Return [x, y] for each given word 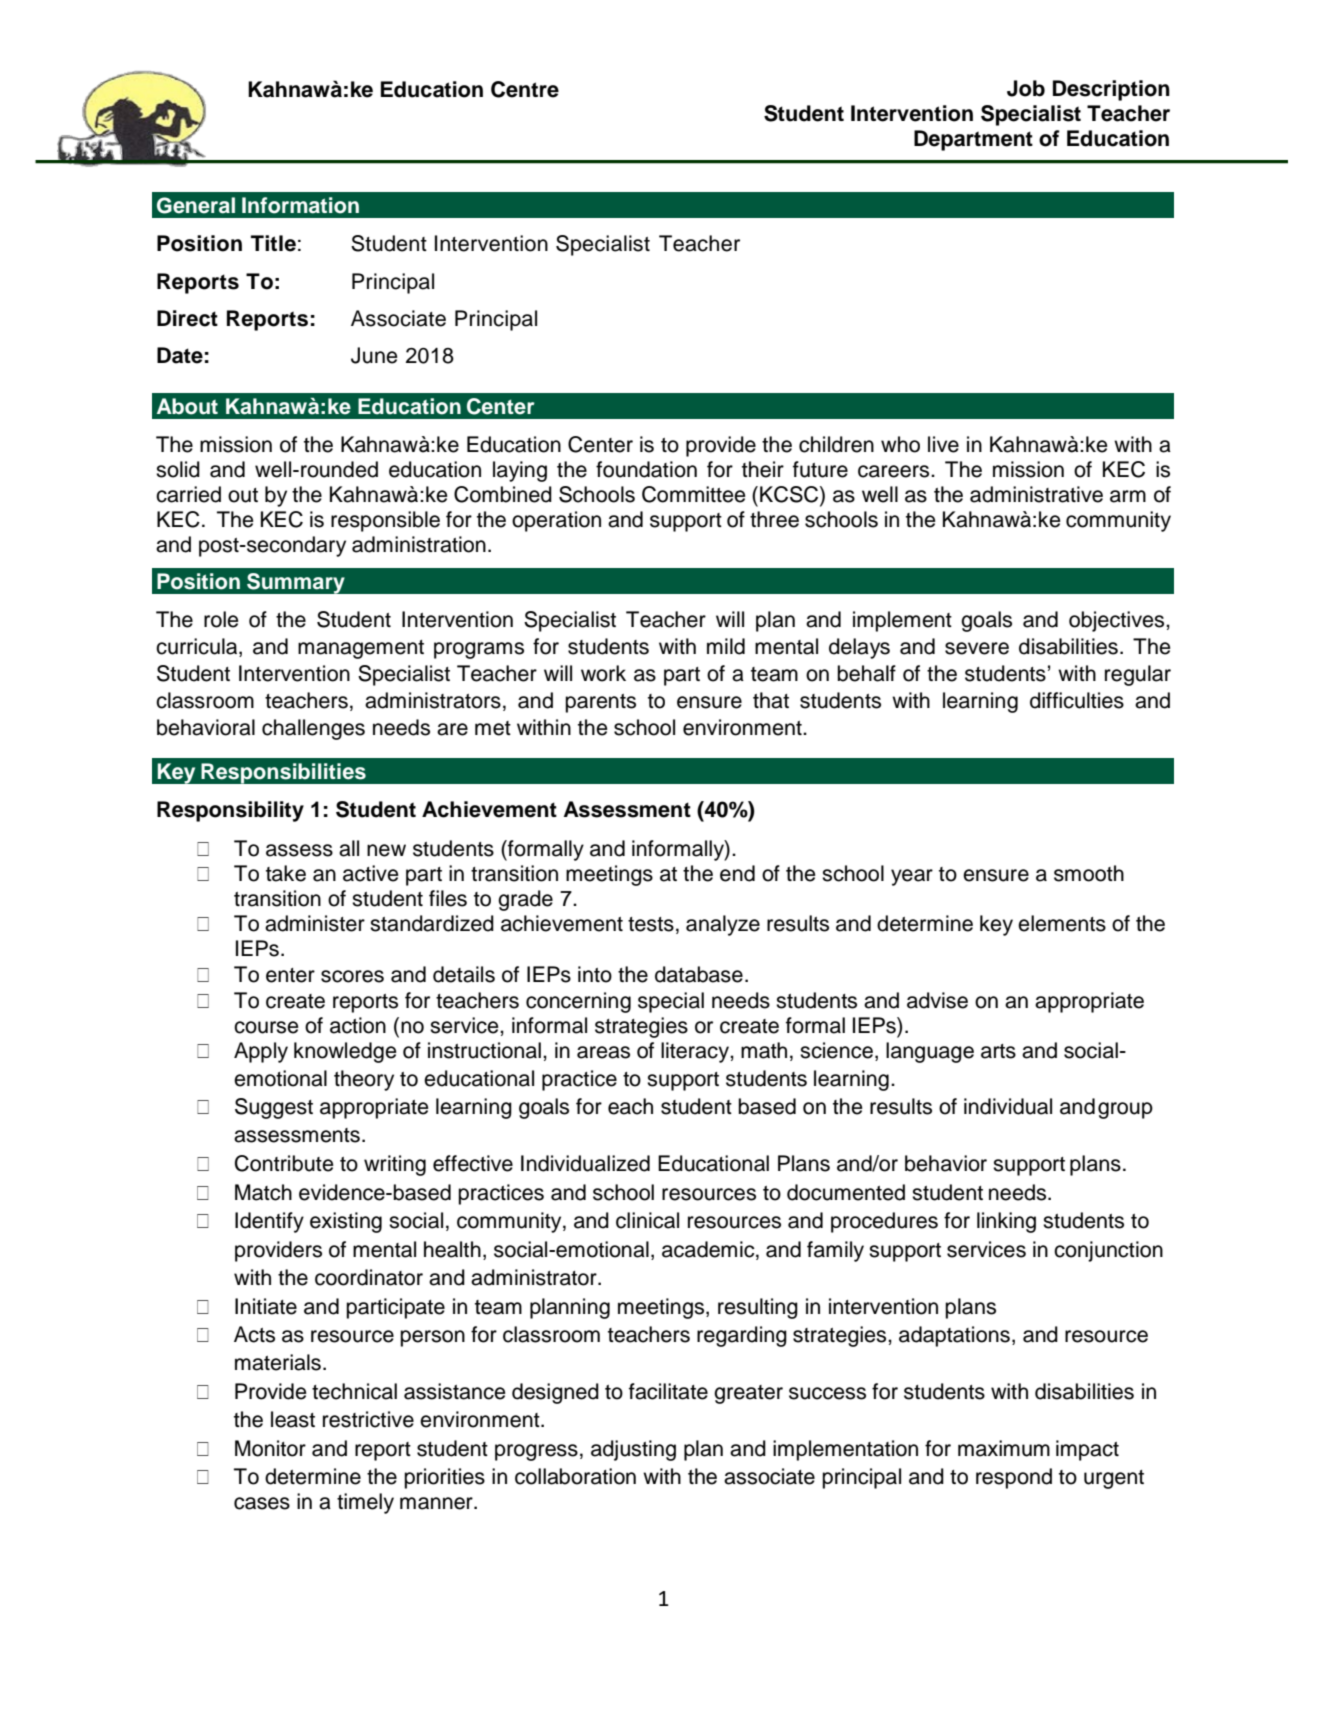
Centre [525, 89]
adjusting [633, 1450]
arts [998, 1051]
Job [1026, 88]
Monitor [270, 1448]
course [266, 1027]
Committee [694, 494]
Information [300, 205]
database [699, 974]
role [221, 619]
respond [1014, 1478]
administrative [1036, 494]
